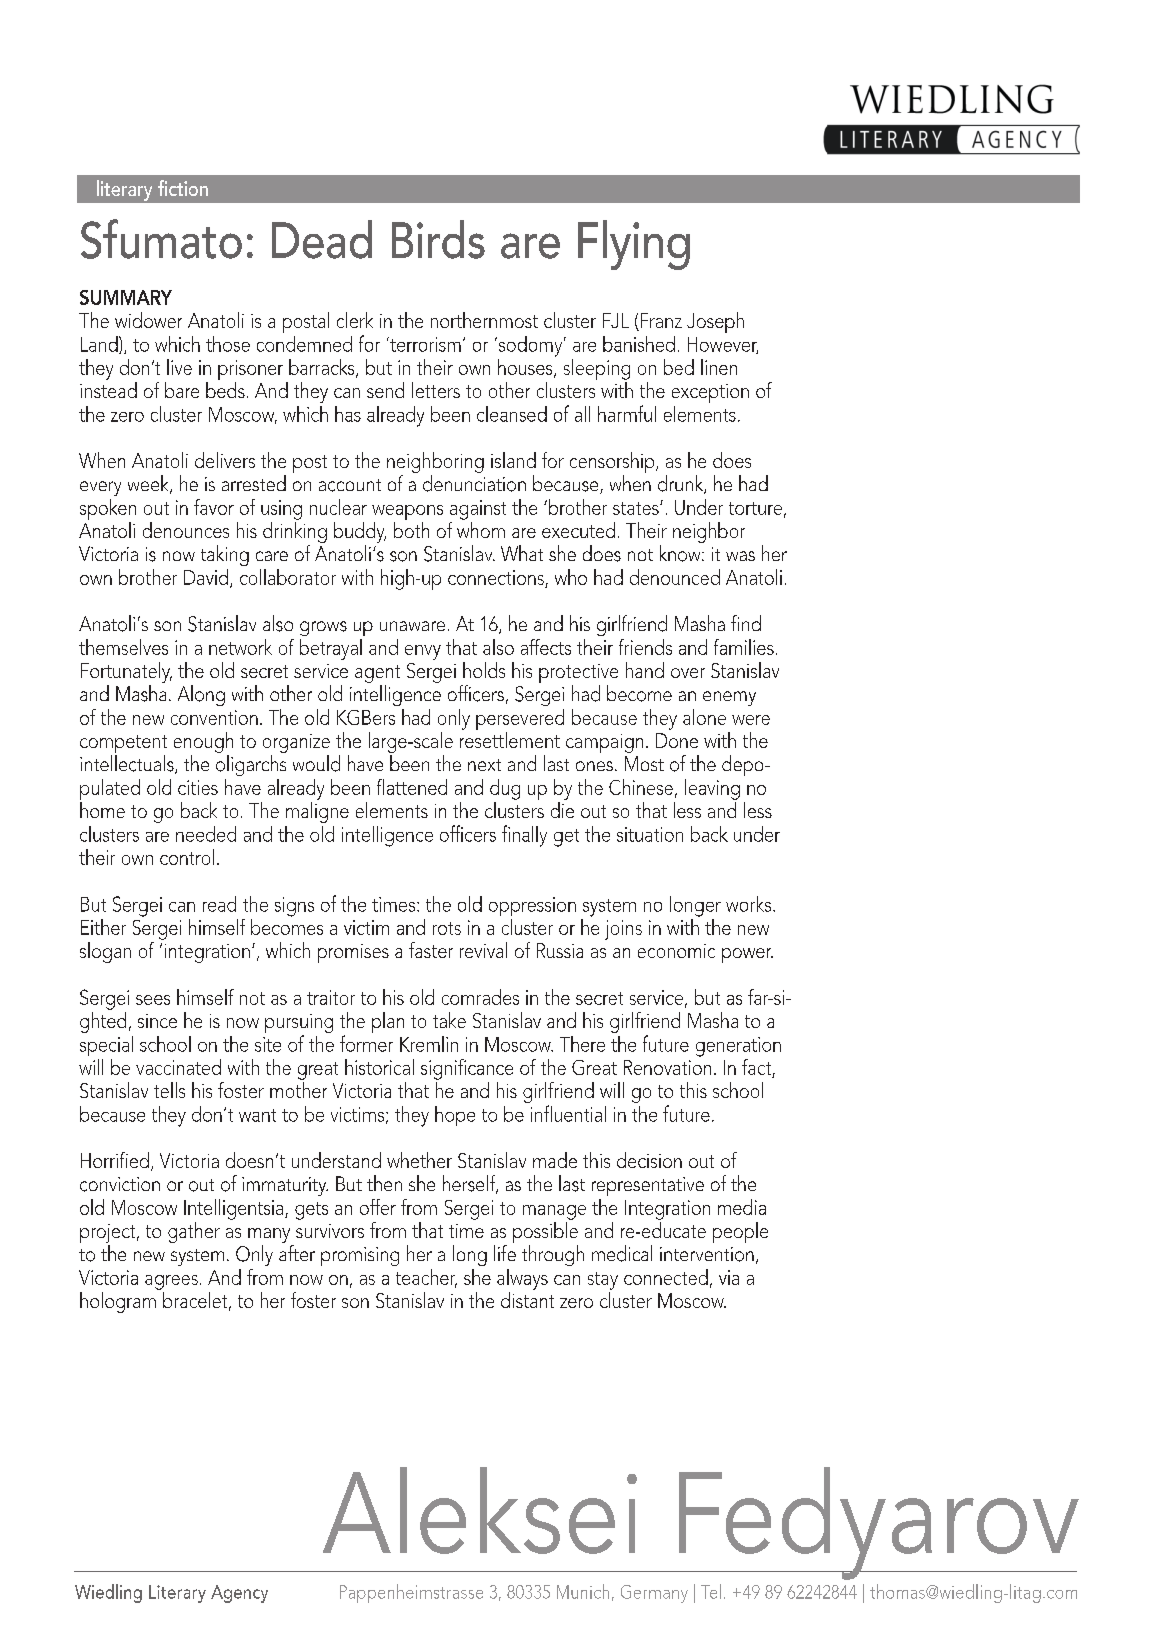  What do you see at coordinates (161, 239) in the screenshot?
I see `Sfumato` at bounding box center [161, 239].
